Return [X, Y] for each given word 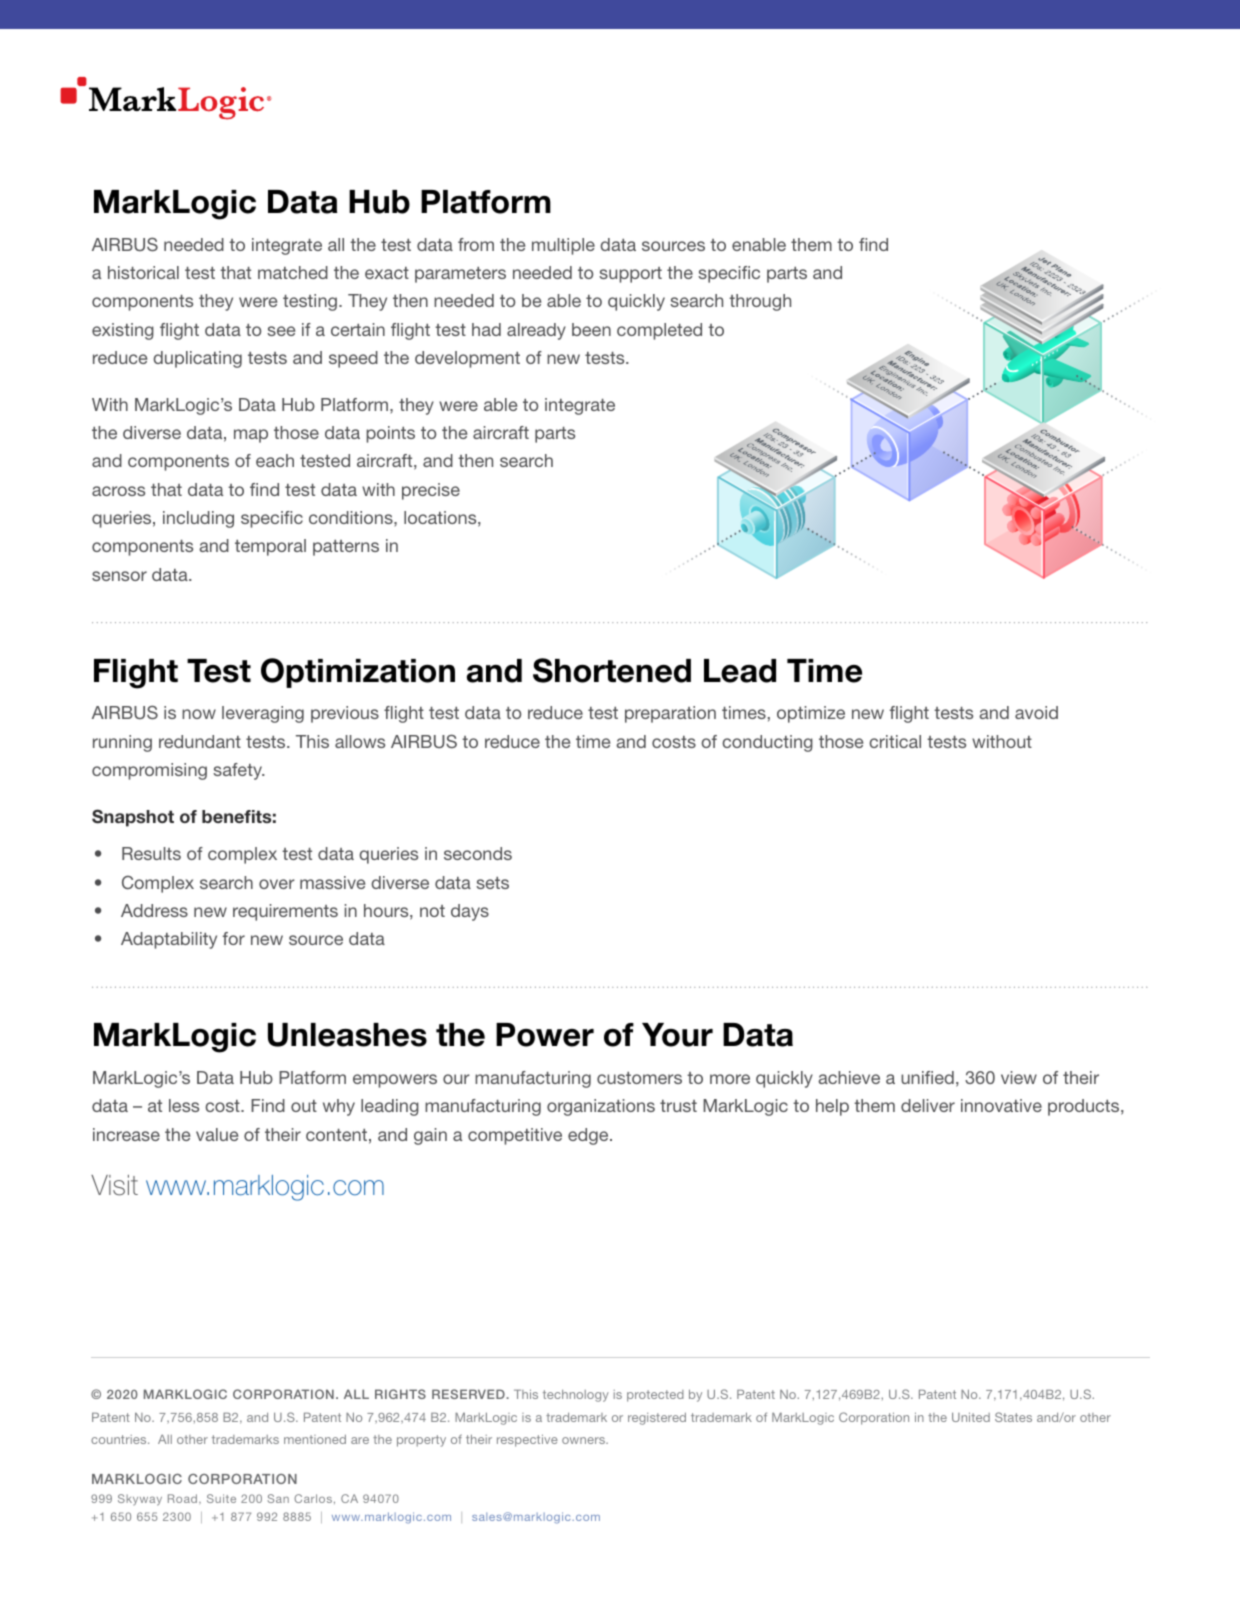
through [760, 302]
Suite [221, 1498]
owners [584, 1440]
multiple [563, 246]
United [971, 1417]
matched [293, 272]
